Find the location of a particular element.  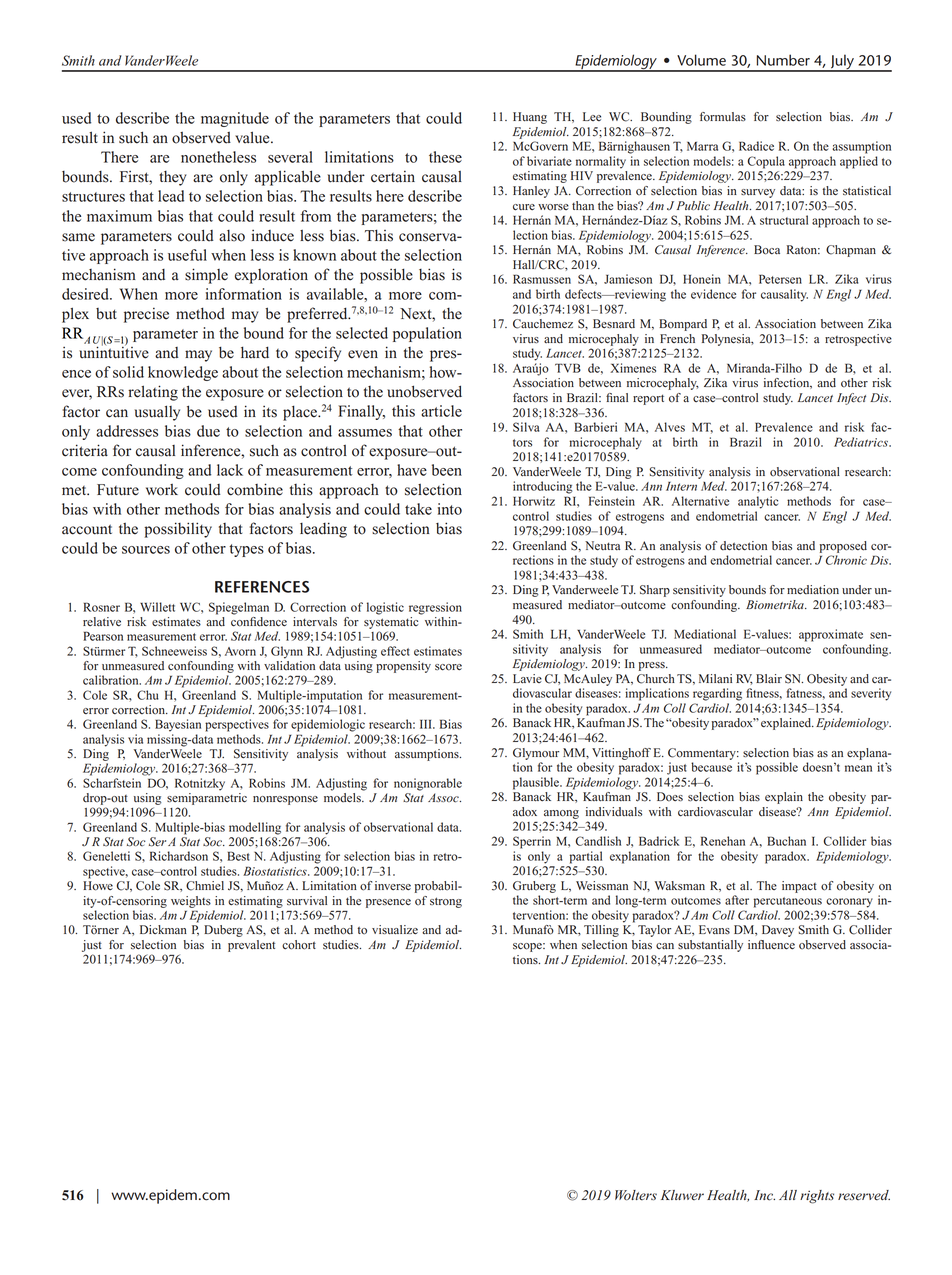

prevalent is located at coordinates (251, 946).
